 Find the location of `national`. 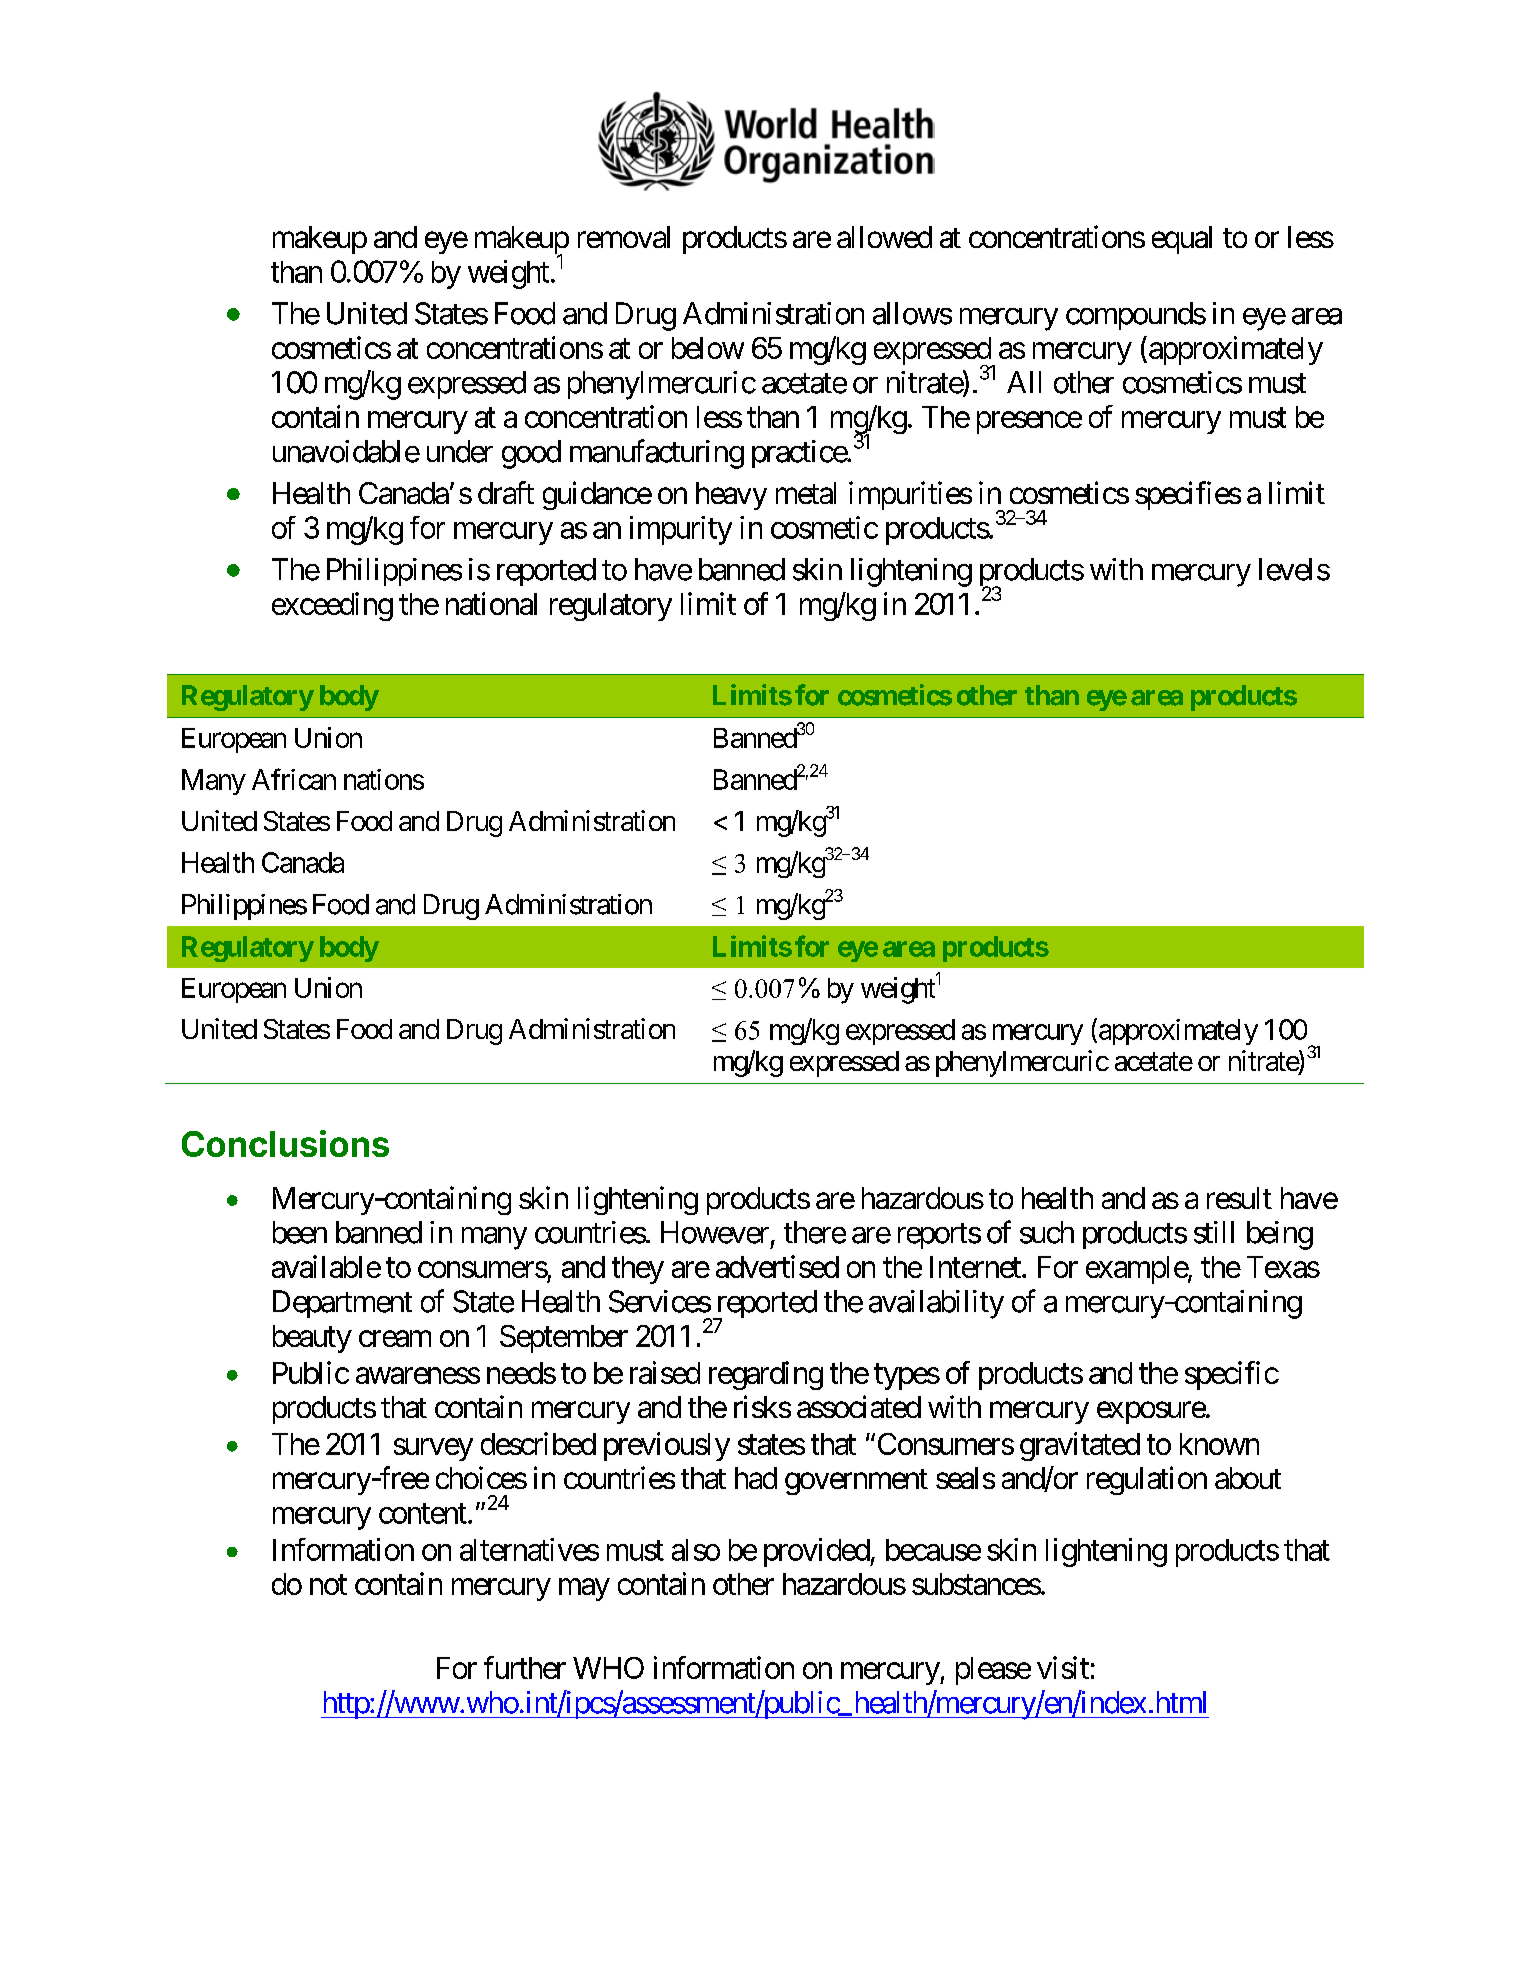

national is located at coordinates (491, 603).
